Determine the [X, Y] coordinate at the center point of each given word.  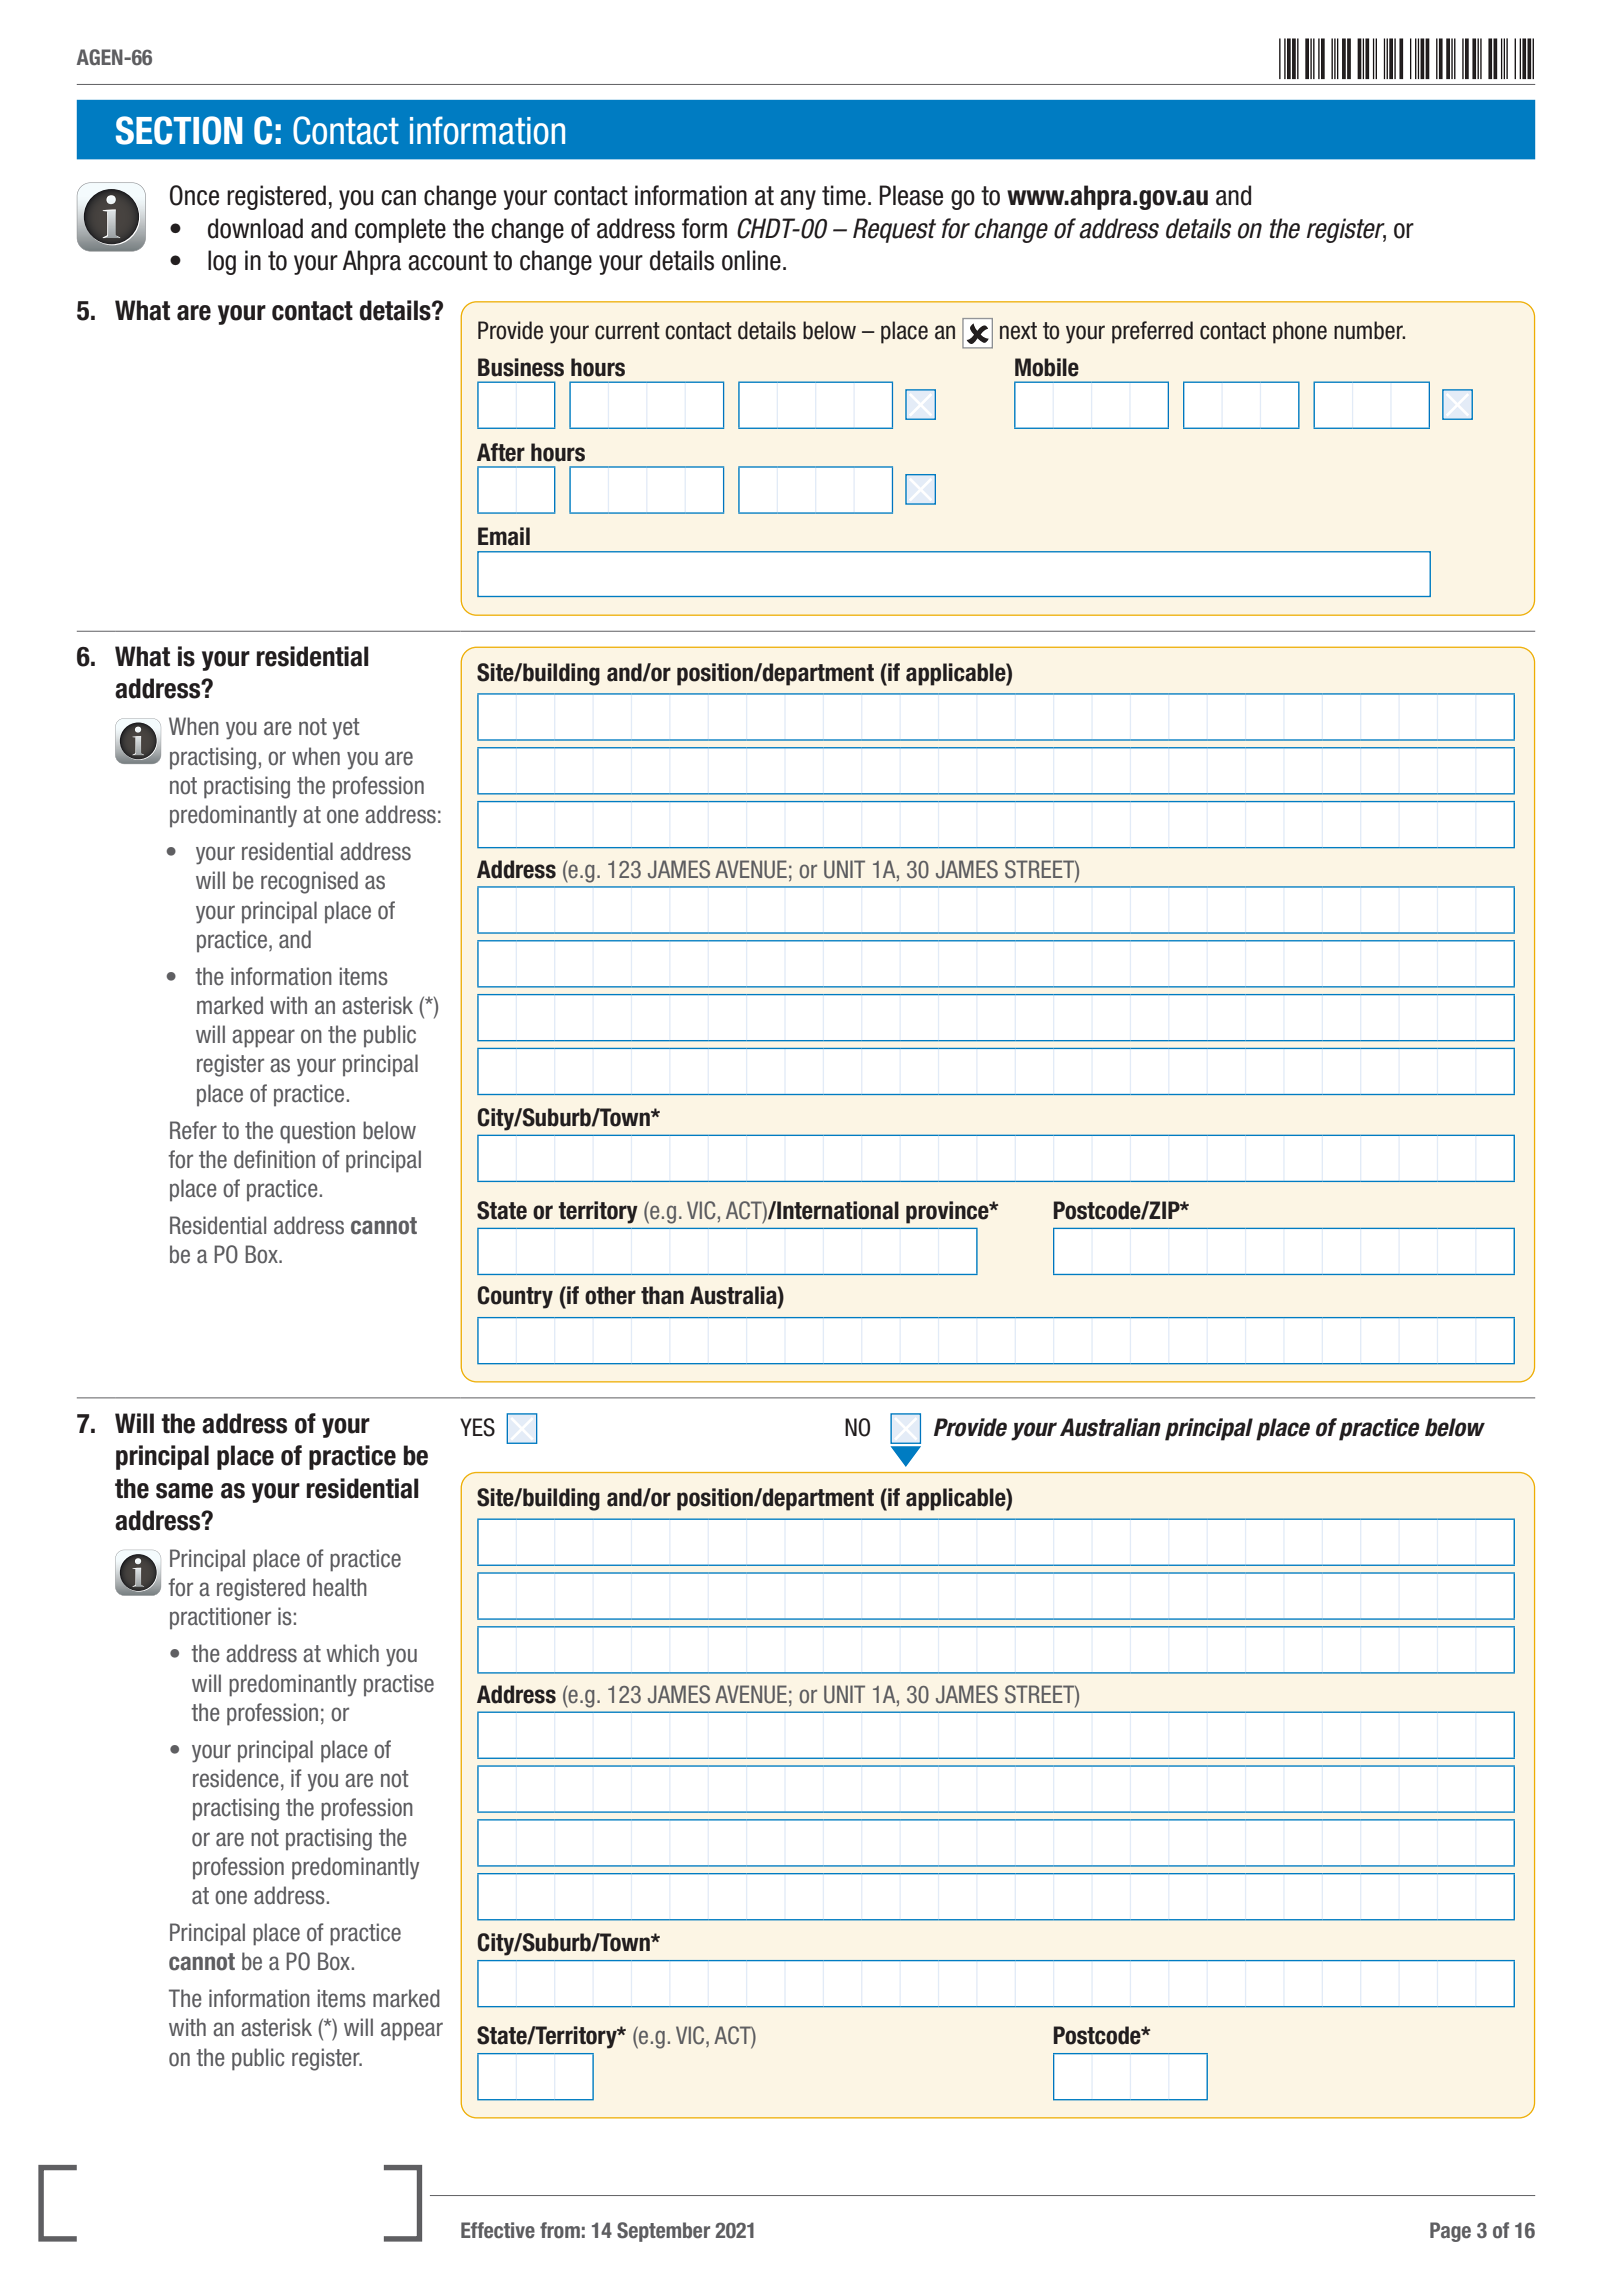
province [948, 1212]
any [798, 200]
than [662, 1295]
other [610, 1295]
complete [400, 230]
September [663, 2232]
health [340, 1587]
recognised [309, 882]
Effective [498, 2230]
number [1369, 330]
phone [1300, 332]
